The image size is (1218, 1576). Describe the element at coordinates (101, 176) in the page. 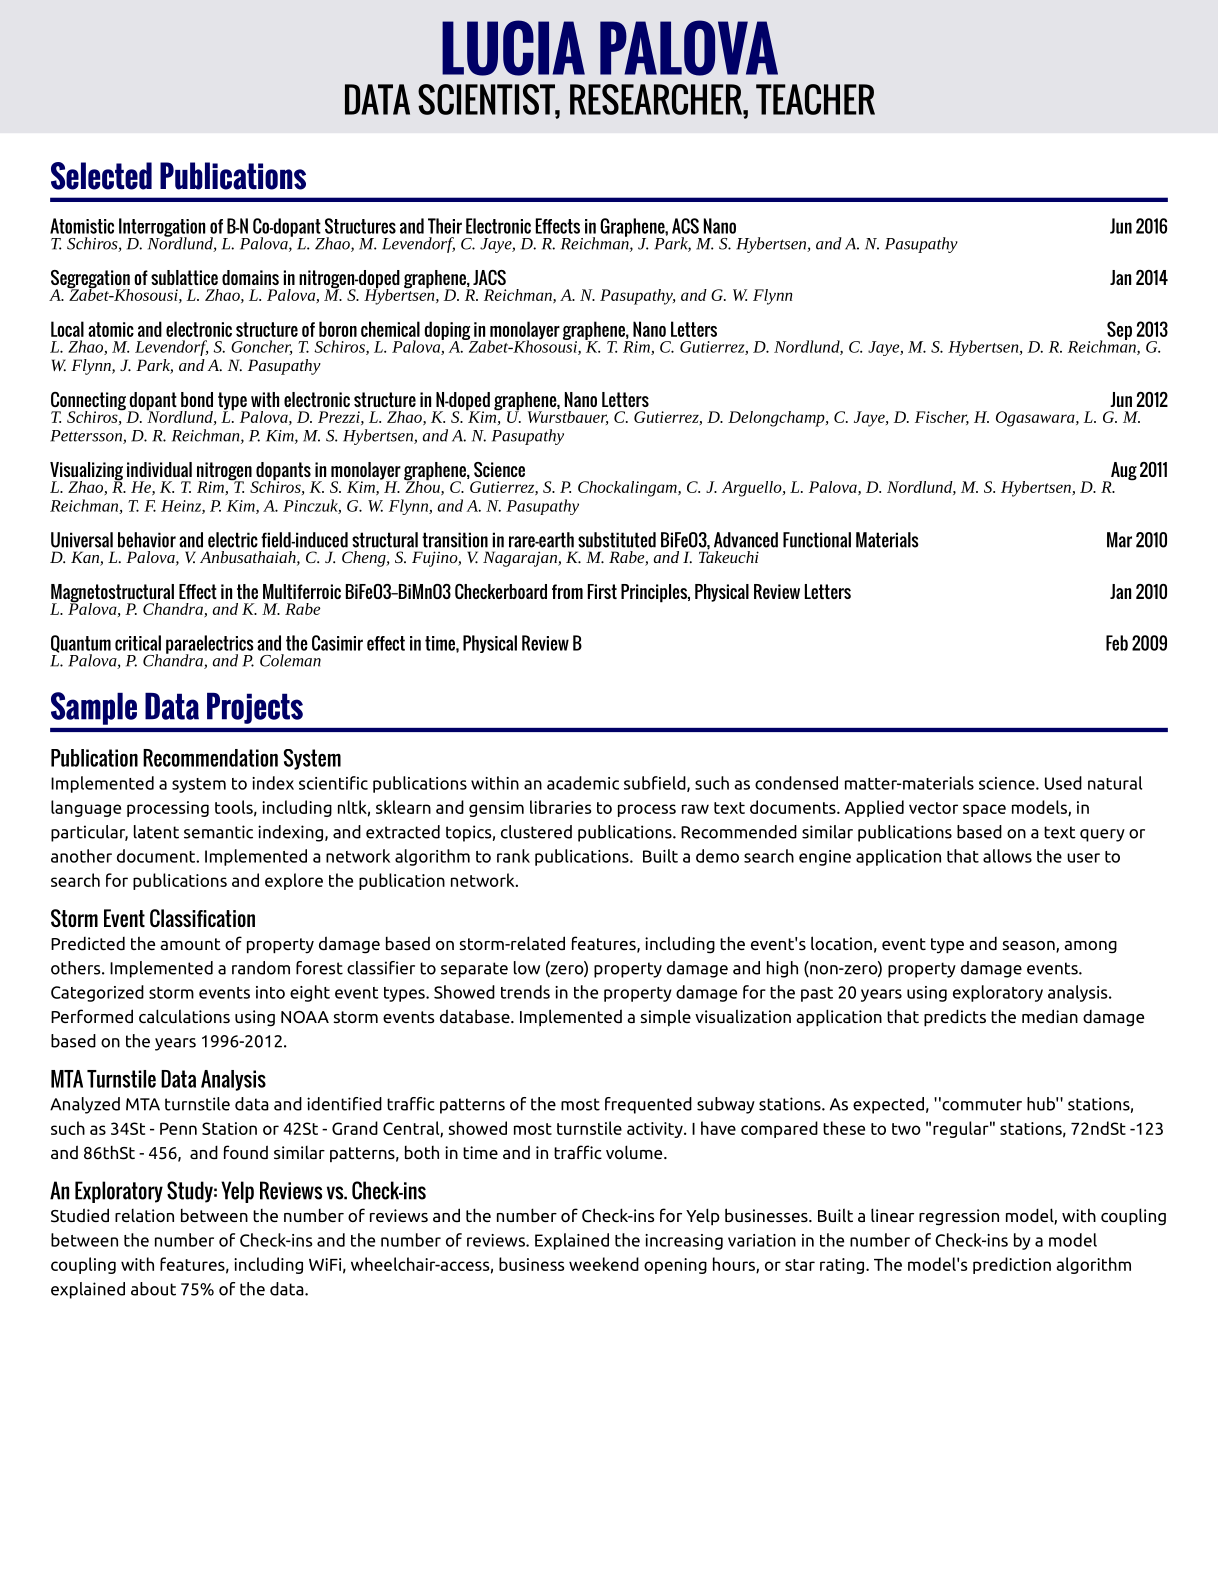

I see `Selected` at that location.
